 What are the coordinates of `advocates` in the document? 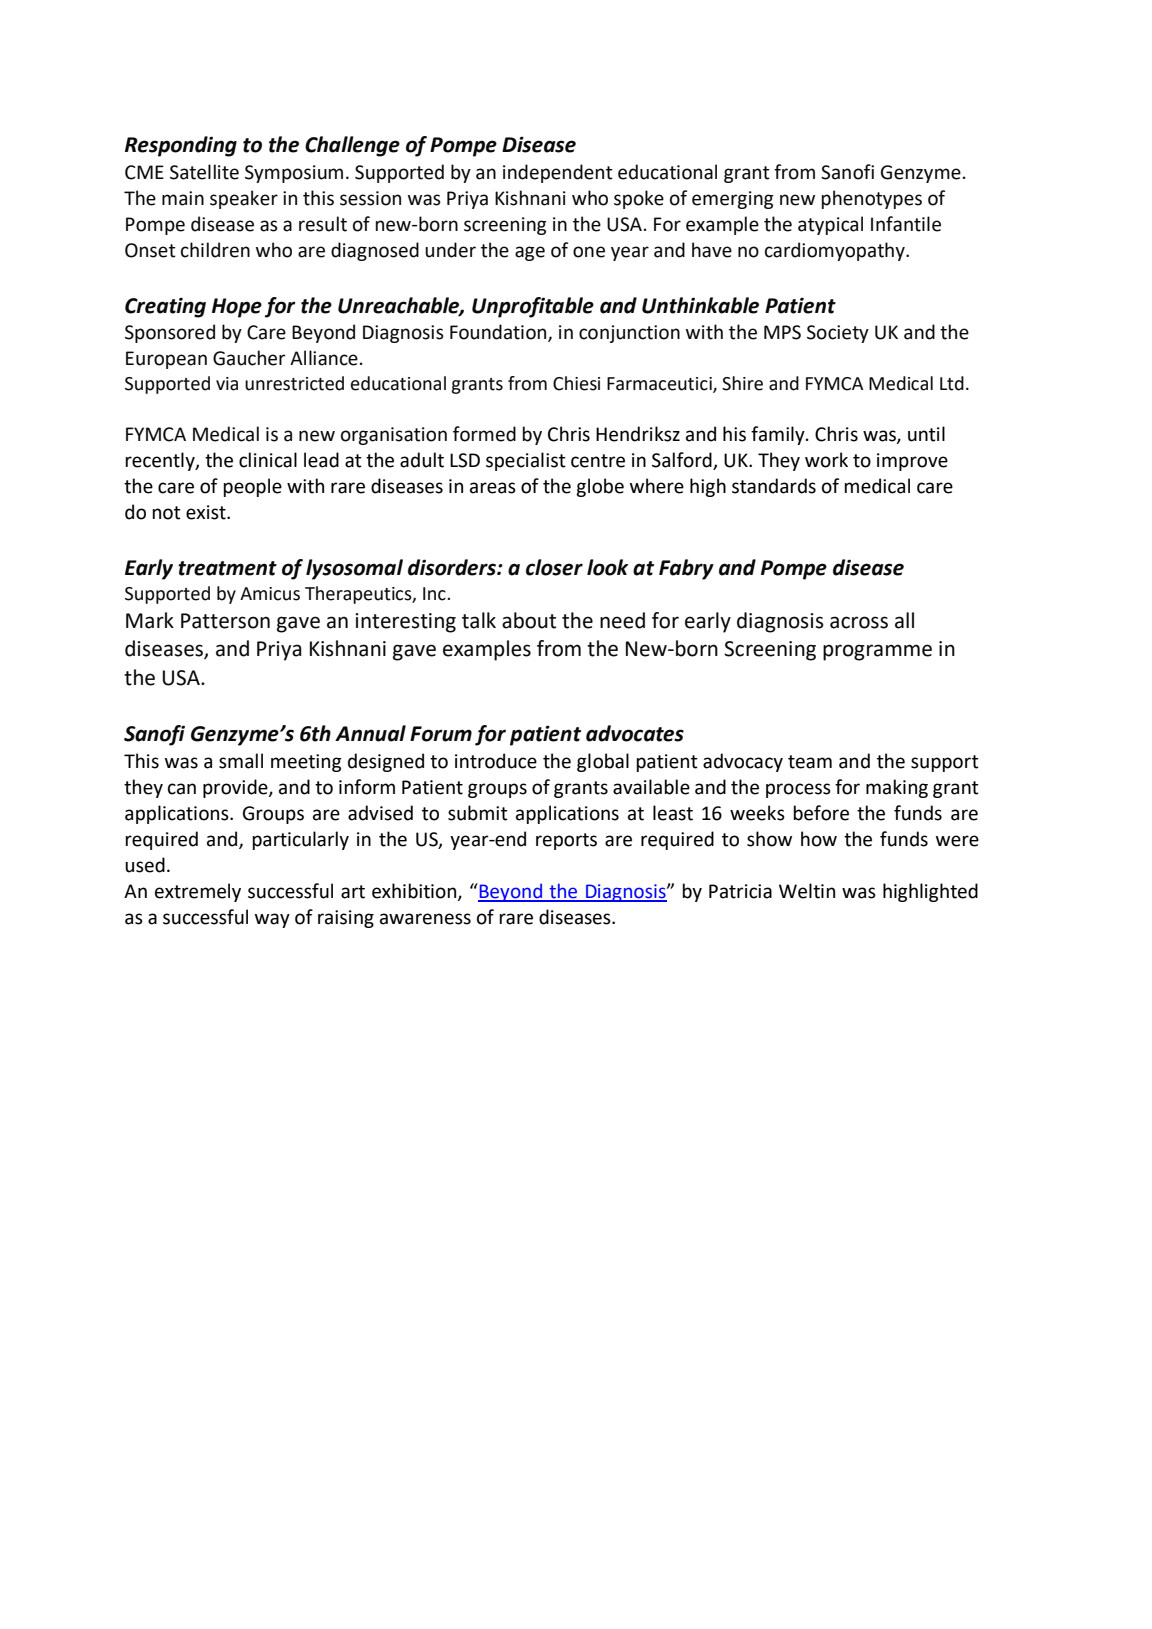 It's located at (635, 733).
